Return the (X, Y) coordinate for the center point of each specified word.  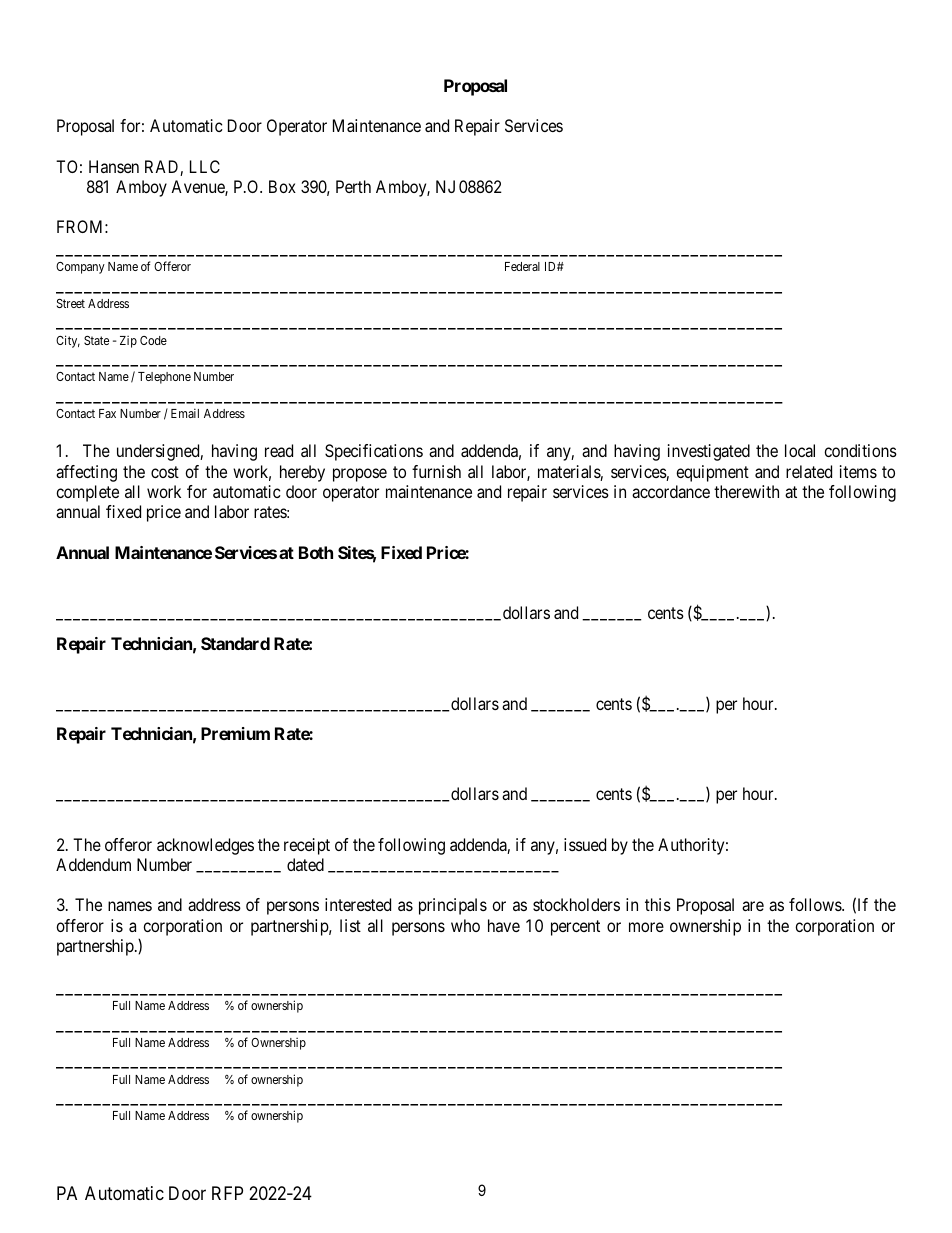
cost (165, 472)
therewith (746, 491)
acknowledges (205, 846)
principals (453, 906)
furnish (436, 471)
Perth (353, 186)
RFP (227, 1193)
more (646, 927)
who (465, 925)
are (753, 906)
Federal (522, 266)
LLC (205, 166)
